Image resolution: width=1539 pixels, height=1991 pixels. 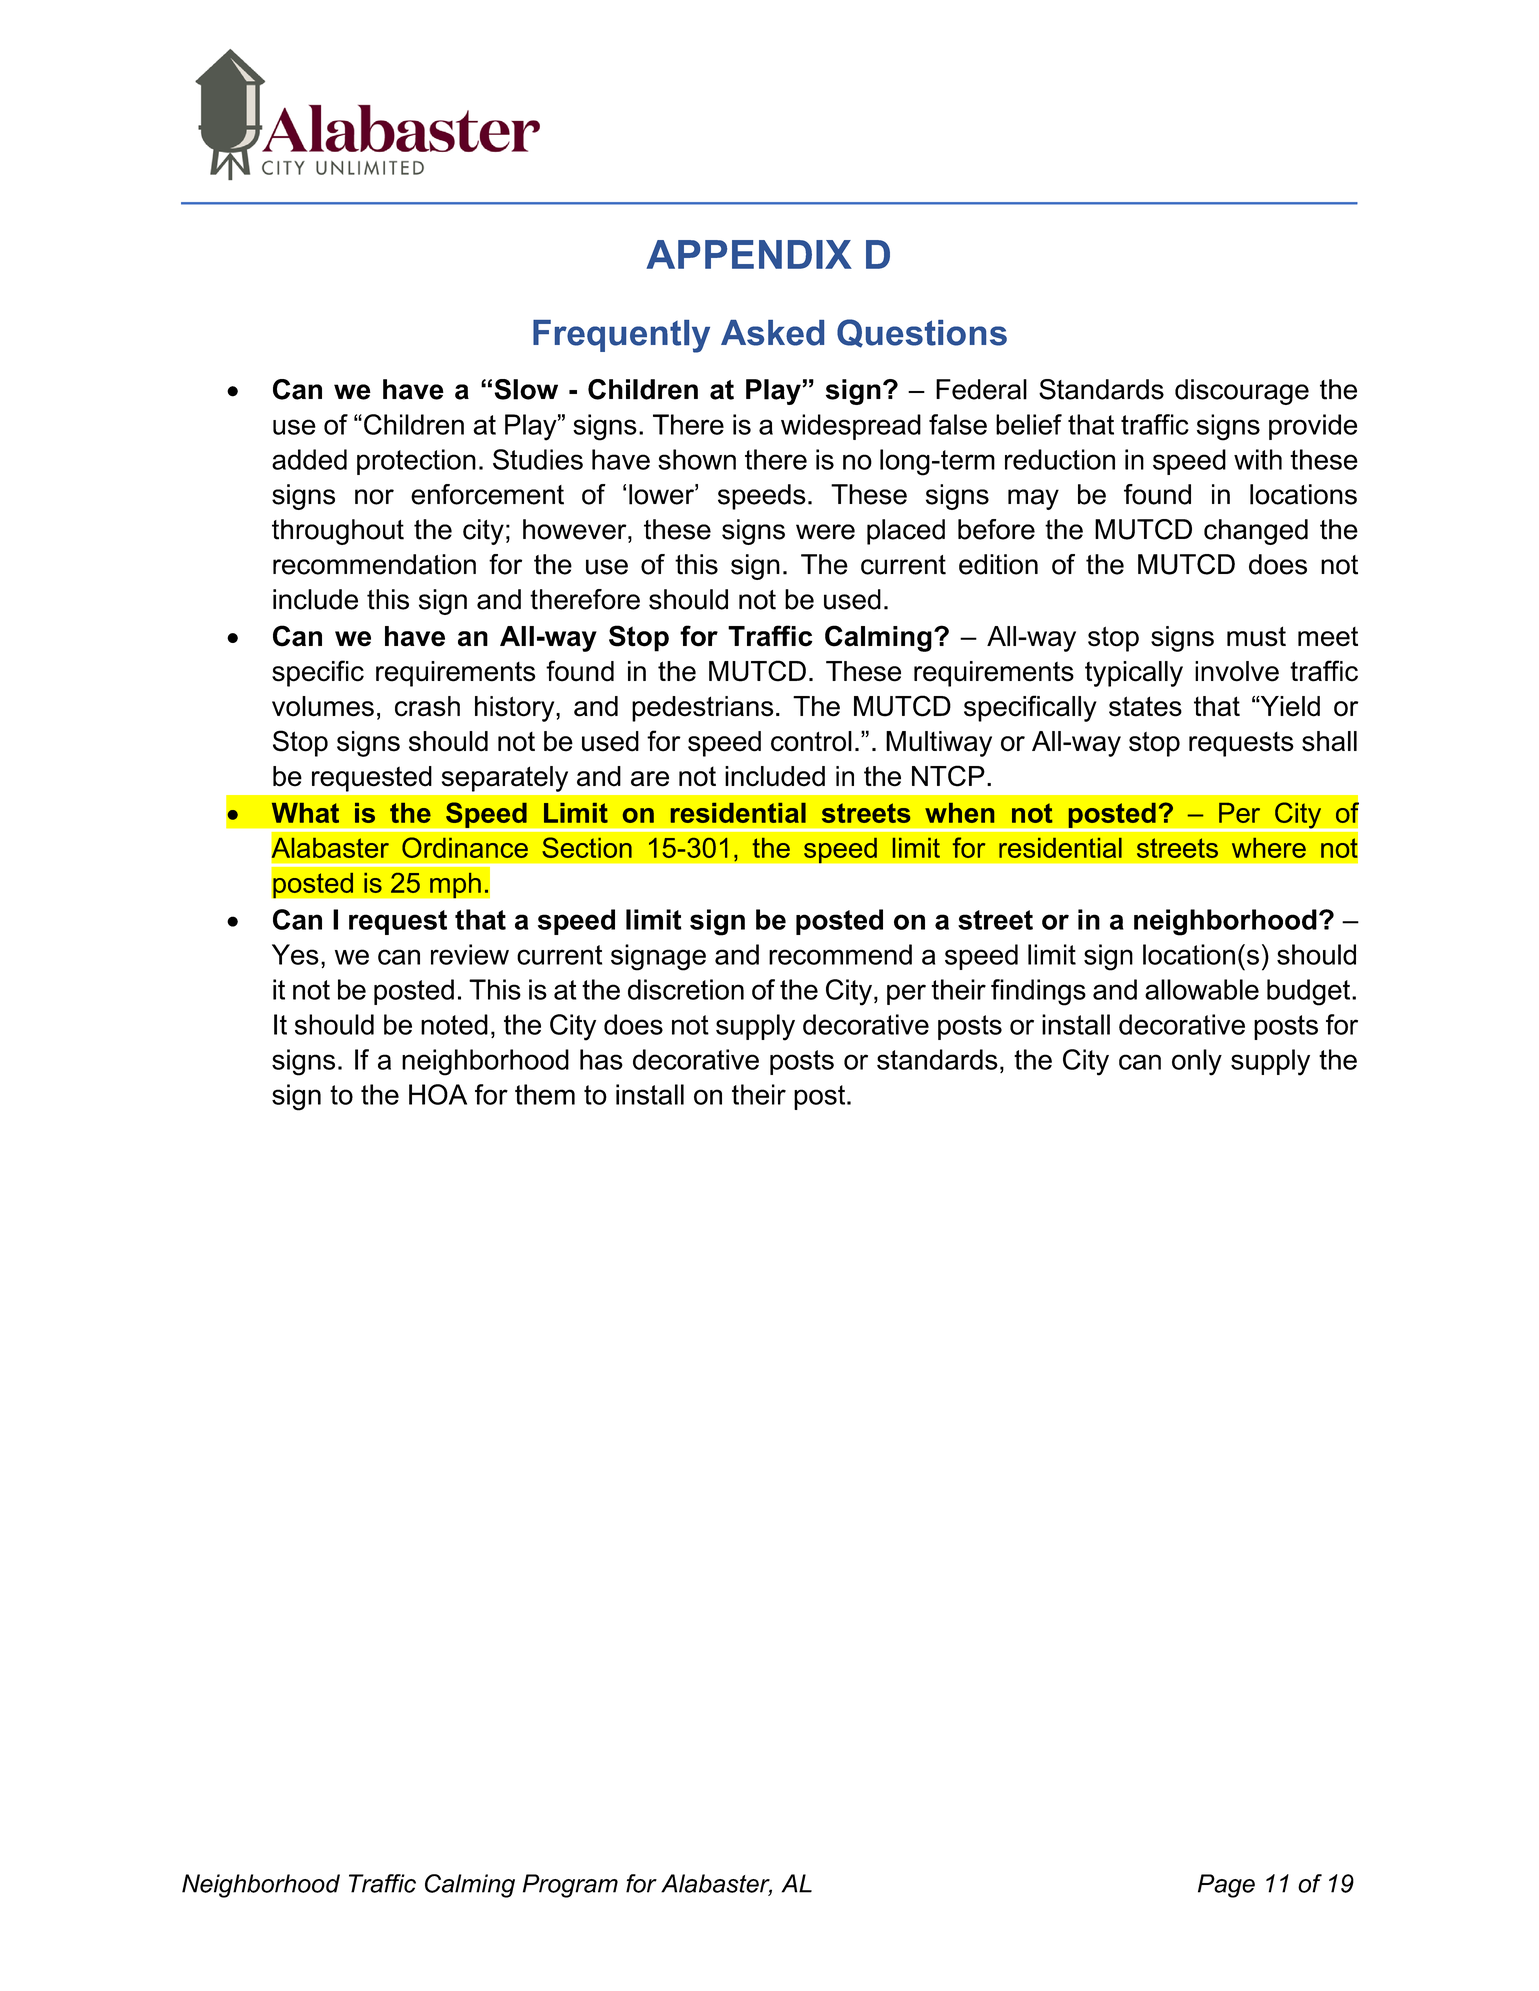 What do you see at coordinates (1237, 671) in the screenshot?
I see `involve` at bounding box center [1237, 671].
